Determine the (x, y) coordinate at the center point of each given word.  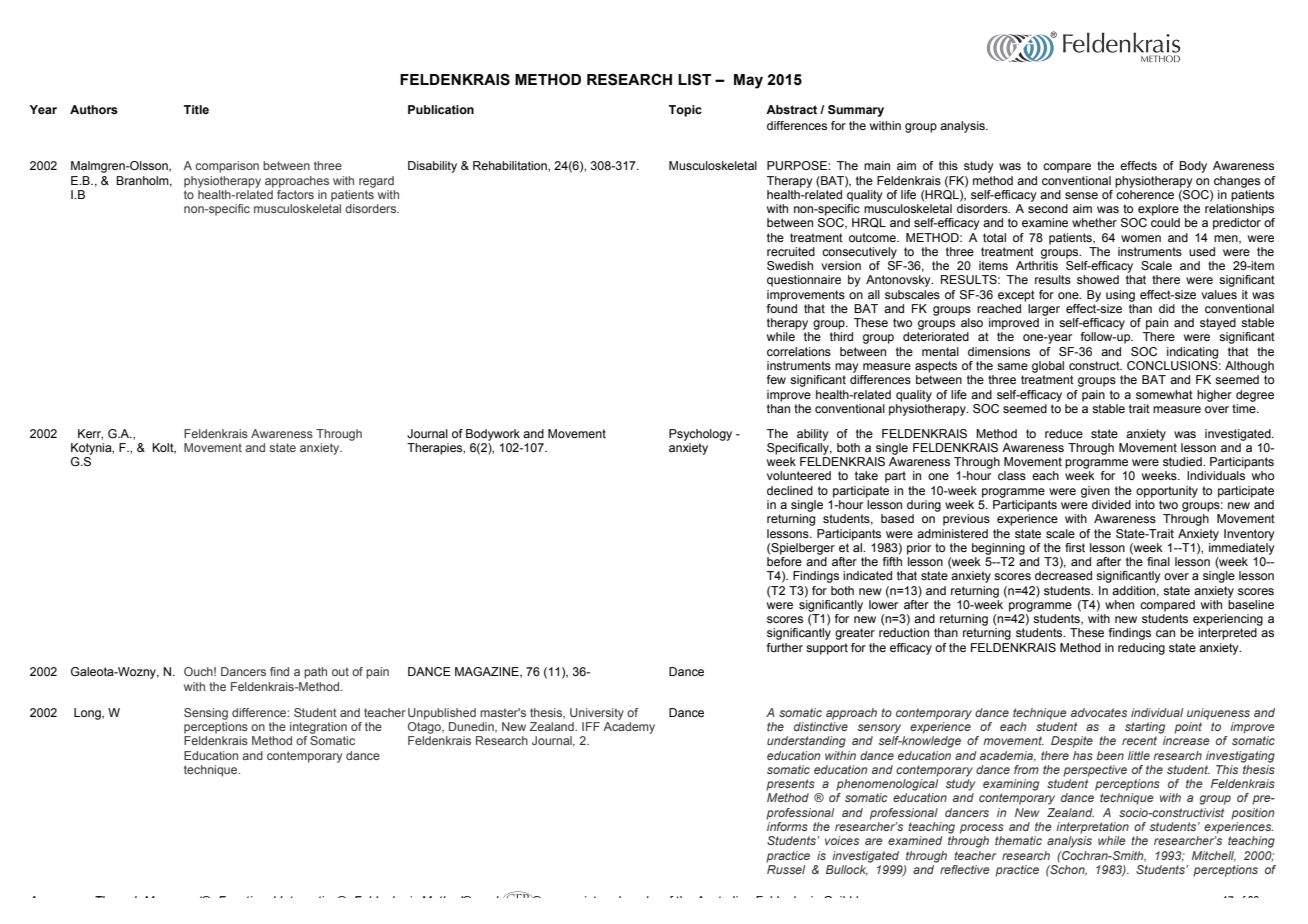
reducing (1141, 649)
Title (196, 109)
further (785, 647)
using (1120, 296)
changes (1237, 182)
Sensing (206, 714)
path (315, 673)
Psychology (700, 435)
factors (295, 193)
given (1095, 492)
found (782, 308)
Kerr (90, 434)
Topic (685, 111)
